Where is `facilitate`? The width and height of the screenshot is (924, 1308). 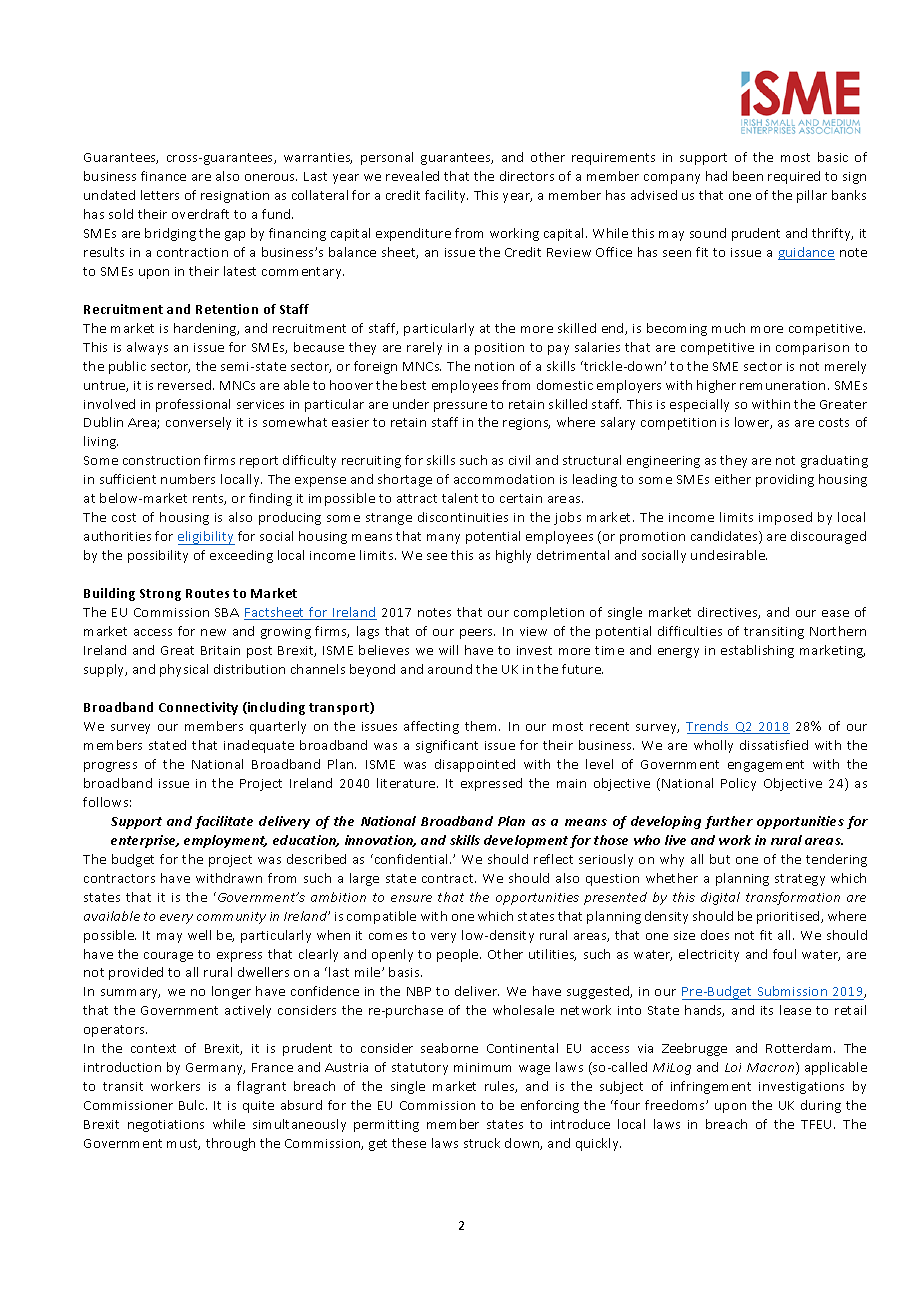
facilitate is located at coordinates (224, 822).
